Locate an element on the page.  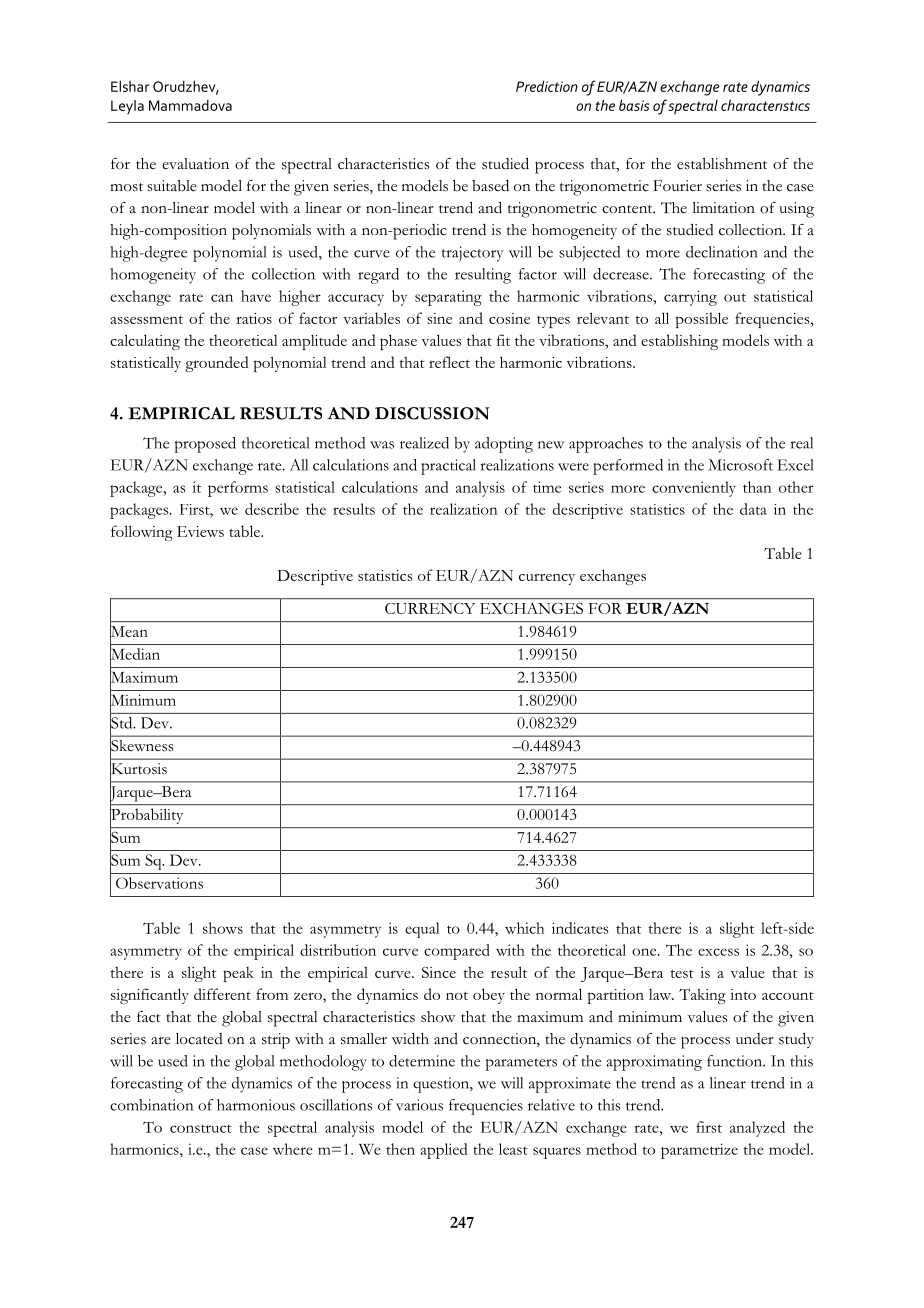
establishment is located at coordinates (722, 164).
